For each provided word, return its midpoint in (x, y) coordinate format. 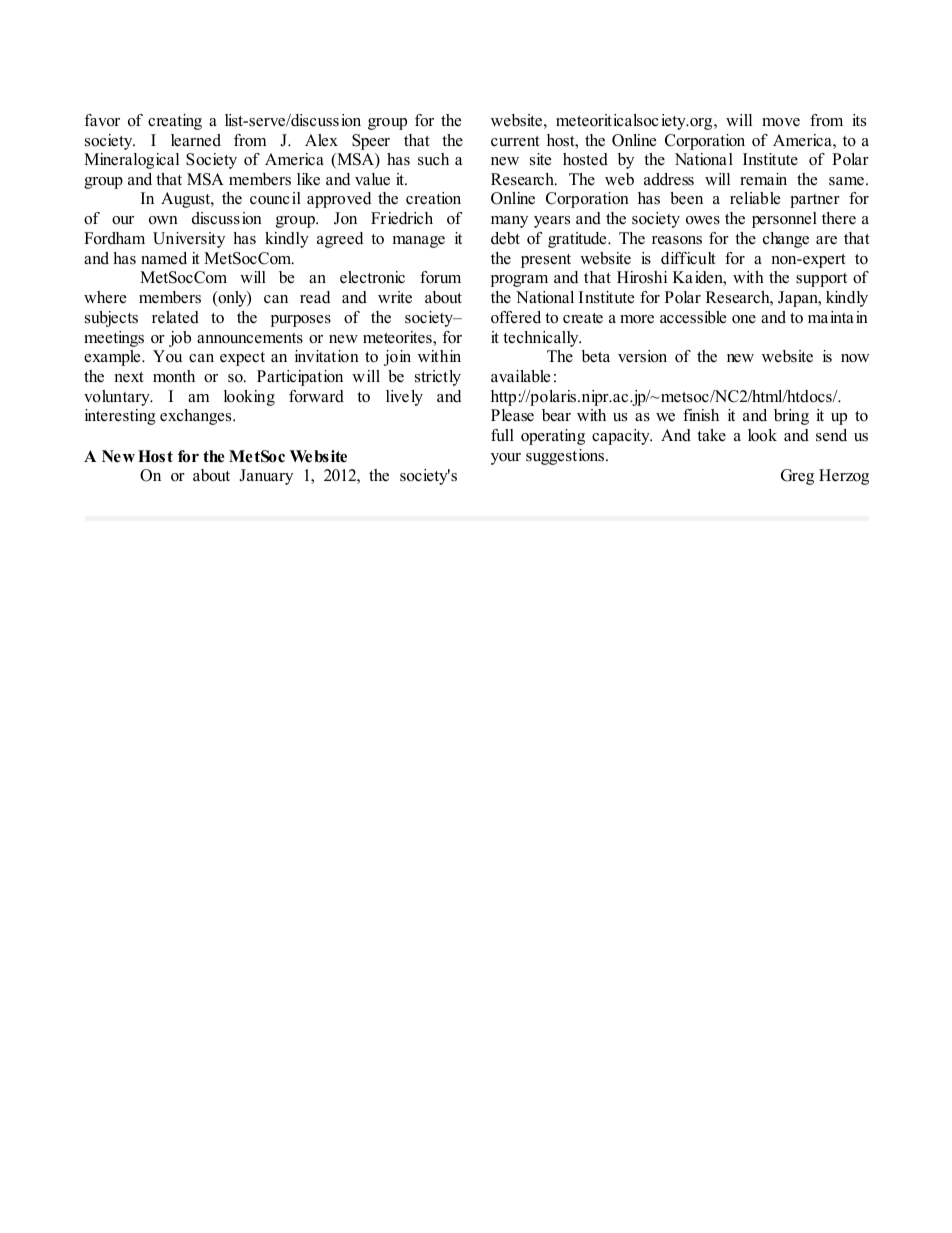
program (519, 281)
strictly (438, 378)
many (509, 222)
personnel (784, 220)
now (855, 358)
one (744, 319)
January (266, 477)
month (174, 376)
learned (196, 140)
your (506, 459)
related (175, 317)
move (781, 122)
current (515, 141)
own (163, 220)
